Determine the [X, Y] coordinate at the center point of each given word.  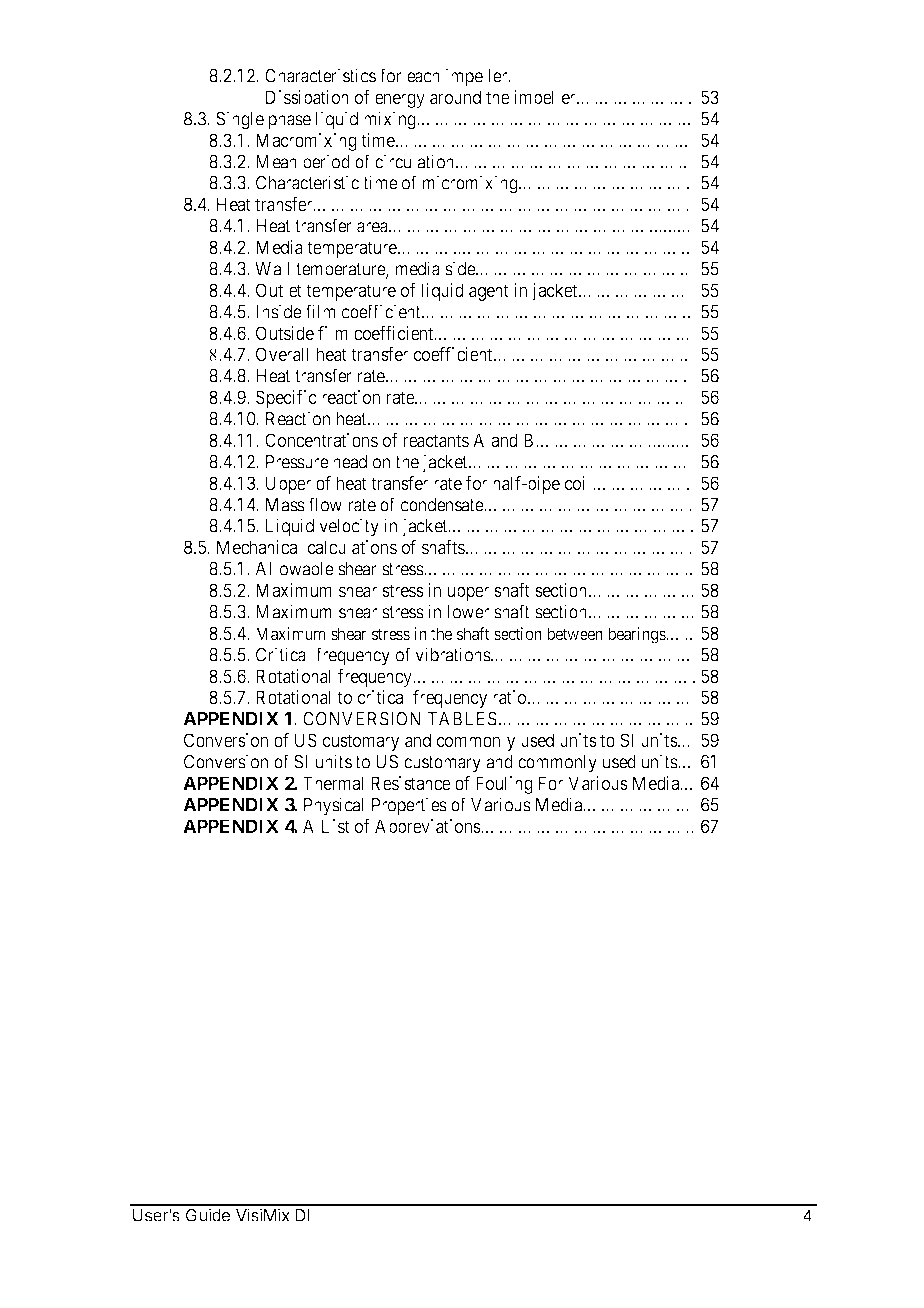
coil [579, 483]
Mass [285, 505]
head [350, 462]
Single [240, 120]
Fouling [504, 785]
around [455, 97]
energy [400, 100]
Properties [409, 806]
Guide [208, 1215]
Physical [333, 806]
